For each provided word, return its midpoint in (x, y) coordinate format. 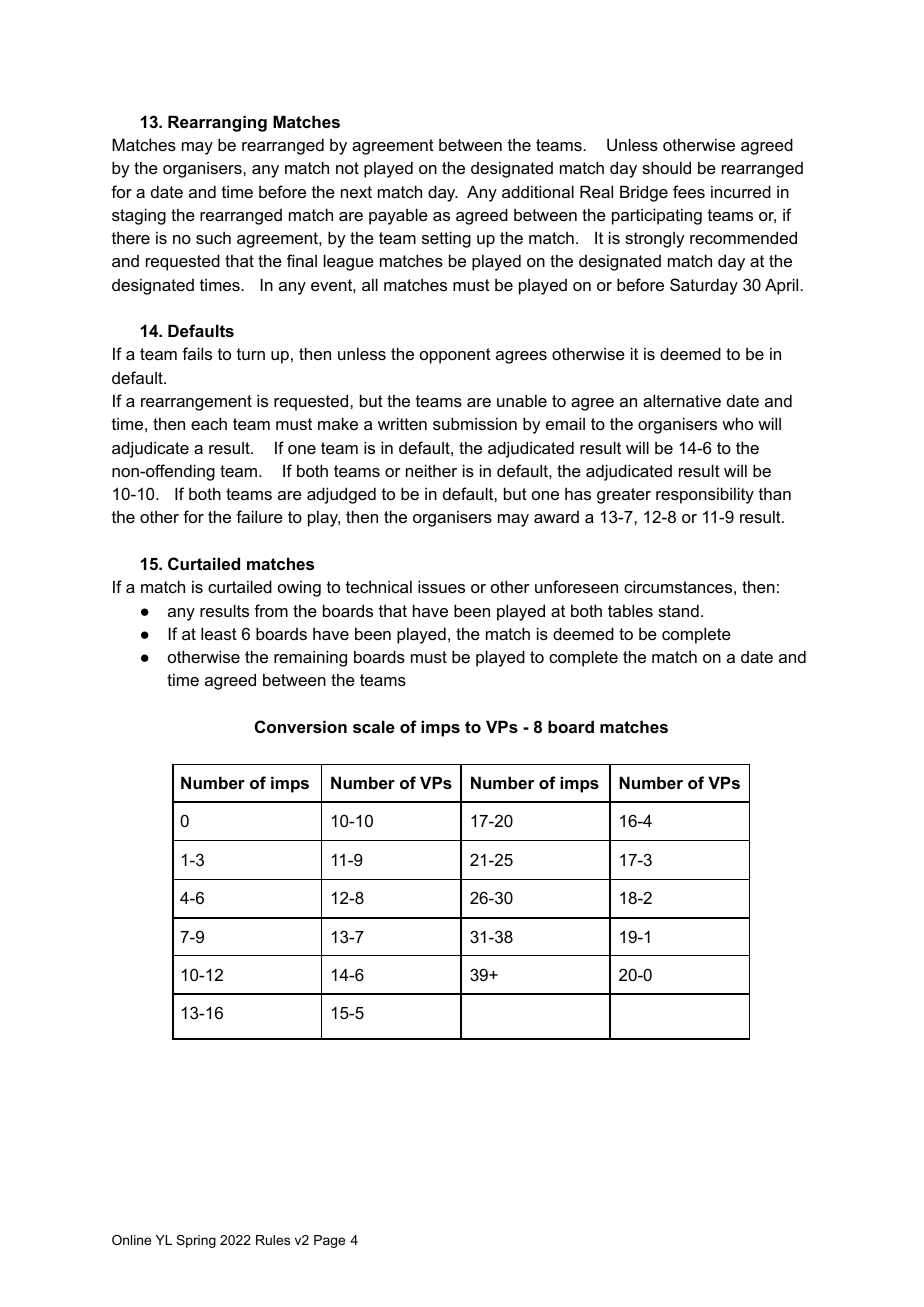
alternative (682, 400)
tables (630, 610)
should (666, 167)
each (209, 423)
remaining (310, 658)
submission (475, 423)
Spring (196, 1241)
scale (374, 726)
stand (678, 610)
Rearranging (217, 123)
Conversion (301, 726)
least (219, 633)
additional (538, 191)
